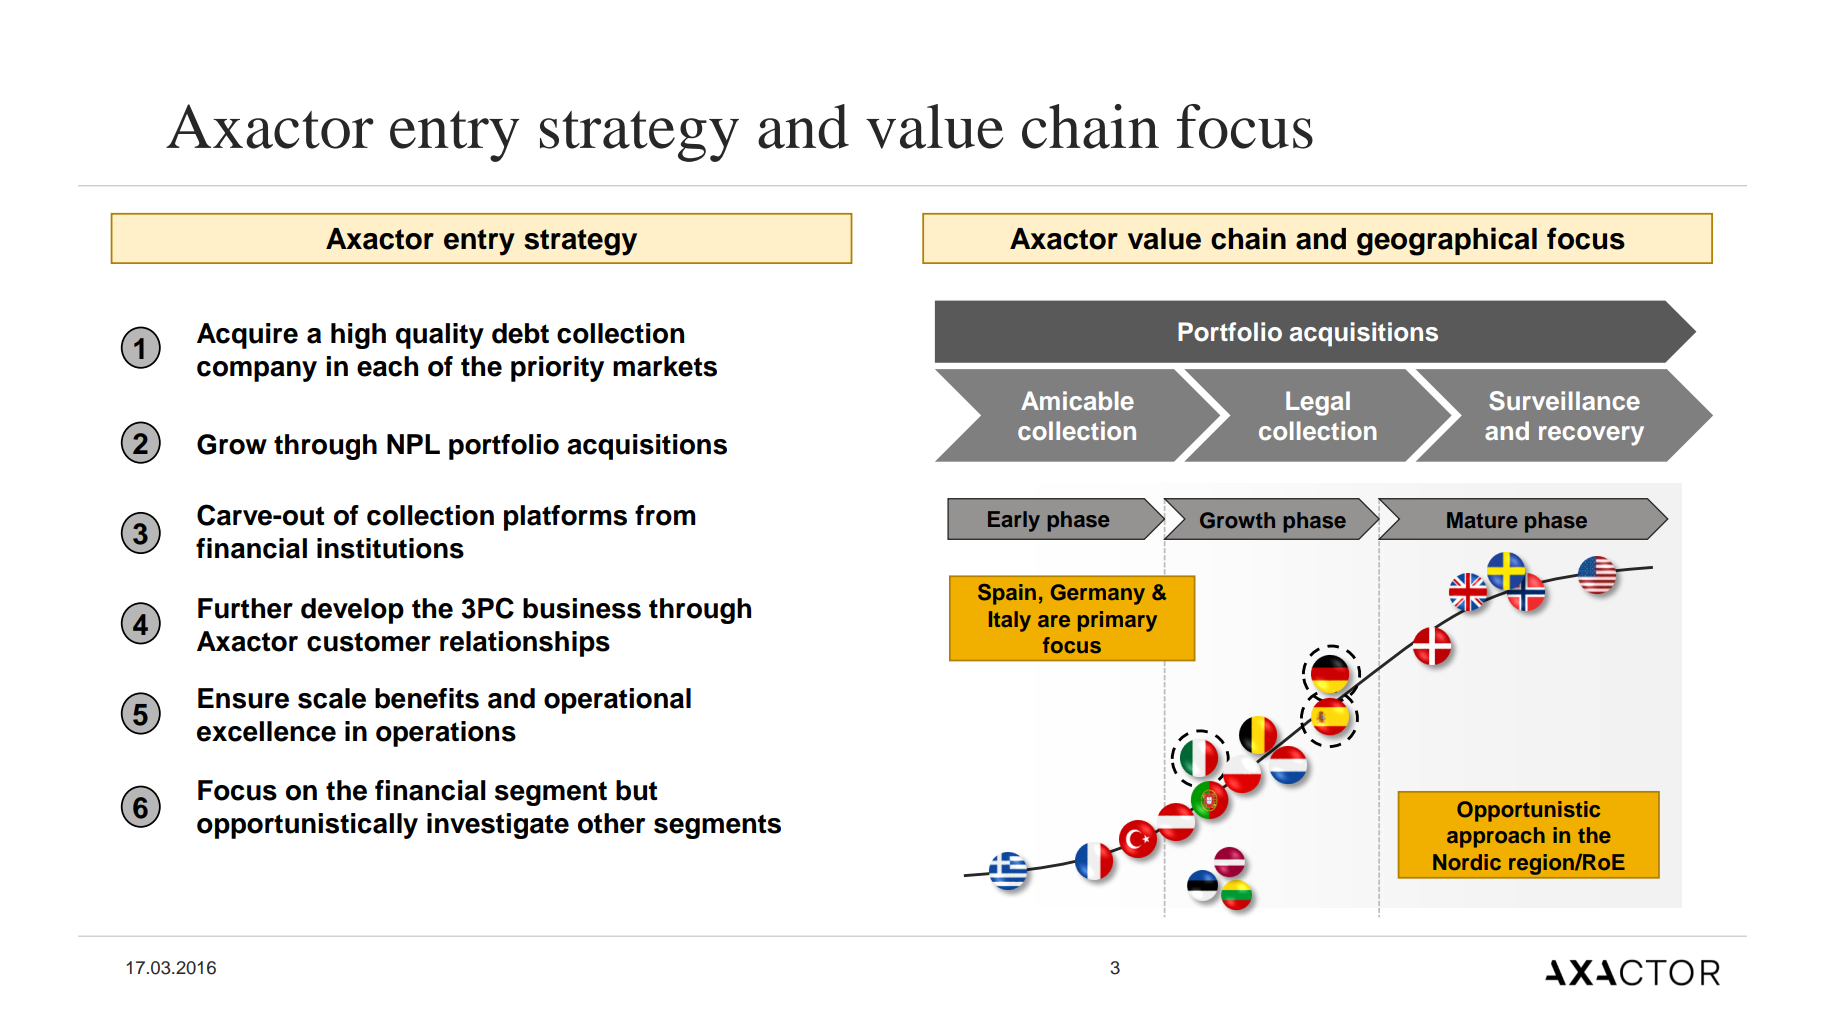  I want to click on debt, so click(520, 333).
